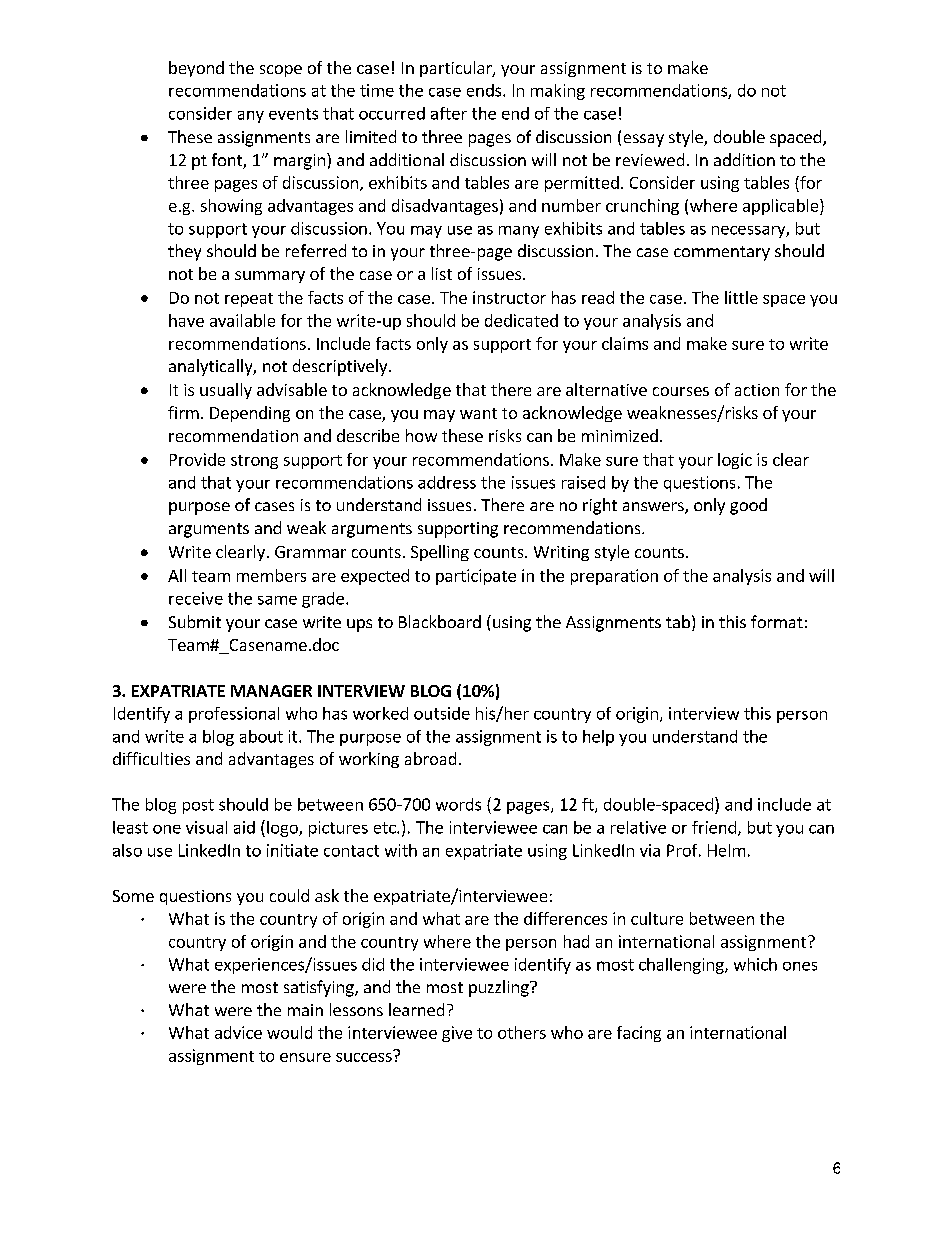 The width and height of the screenshot is (952, 1233). What do you see at coordinates (196, 598) in the screenshot?
I see `receive` at bounding box center [196, 598].
